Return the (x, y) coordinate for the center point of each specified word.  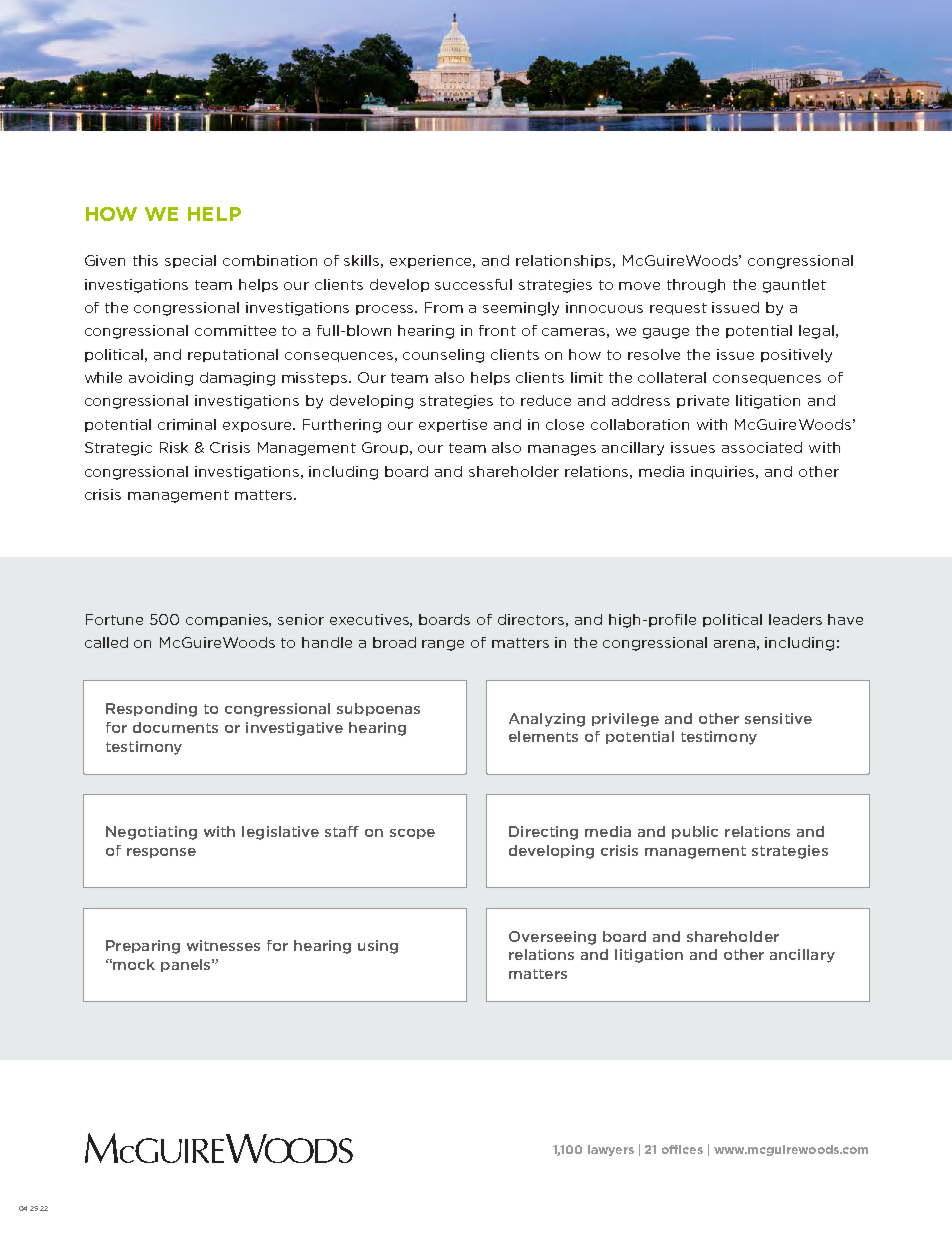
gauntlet (794, 286)
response (161, 853)
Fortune (114, 619)
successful (473, 284)
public (695, 832)
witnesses (223, 945)
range (443, 645)
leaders (795, 619)
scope (412, 834)
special (190, 261)
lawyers (611, 1150)
